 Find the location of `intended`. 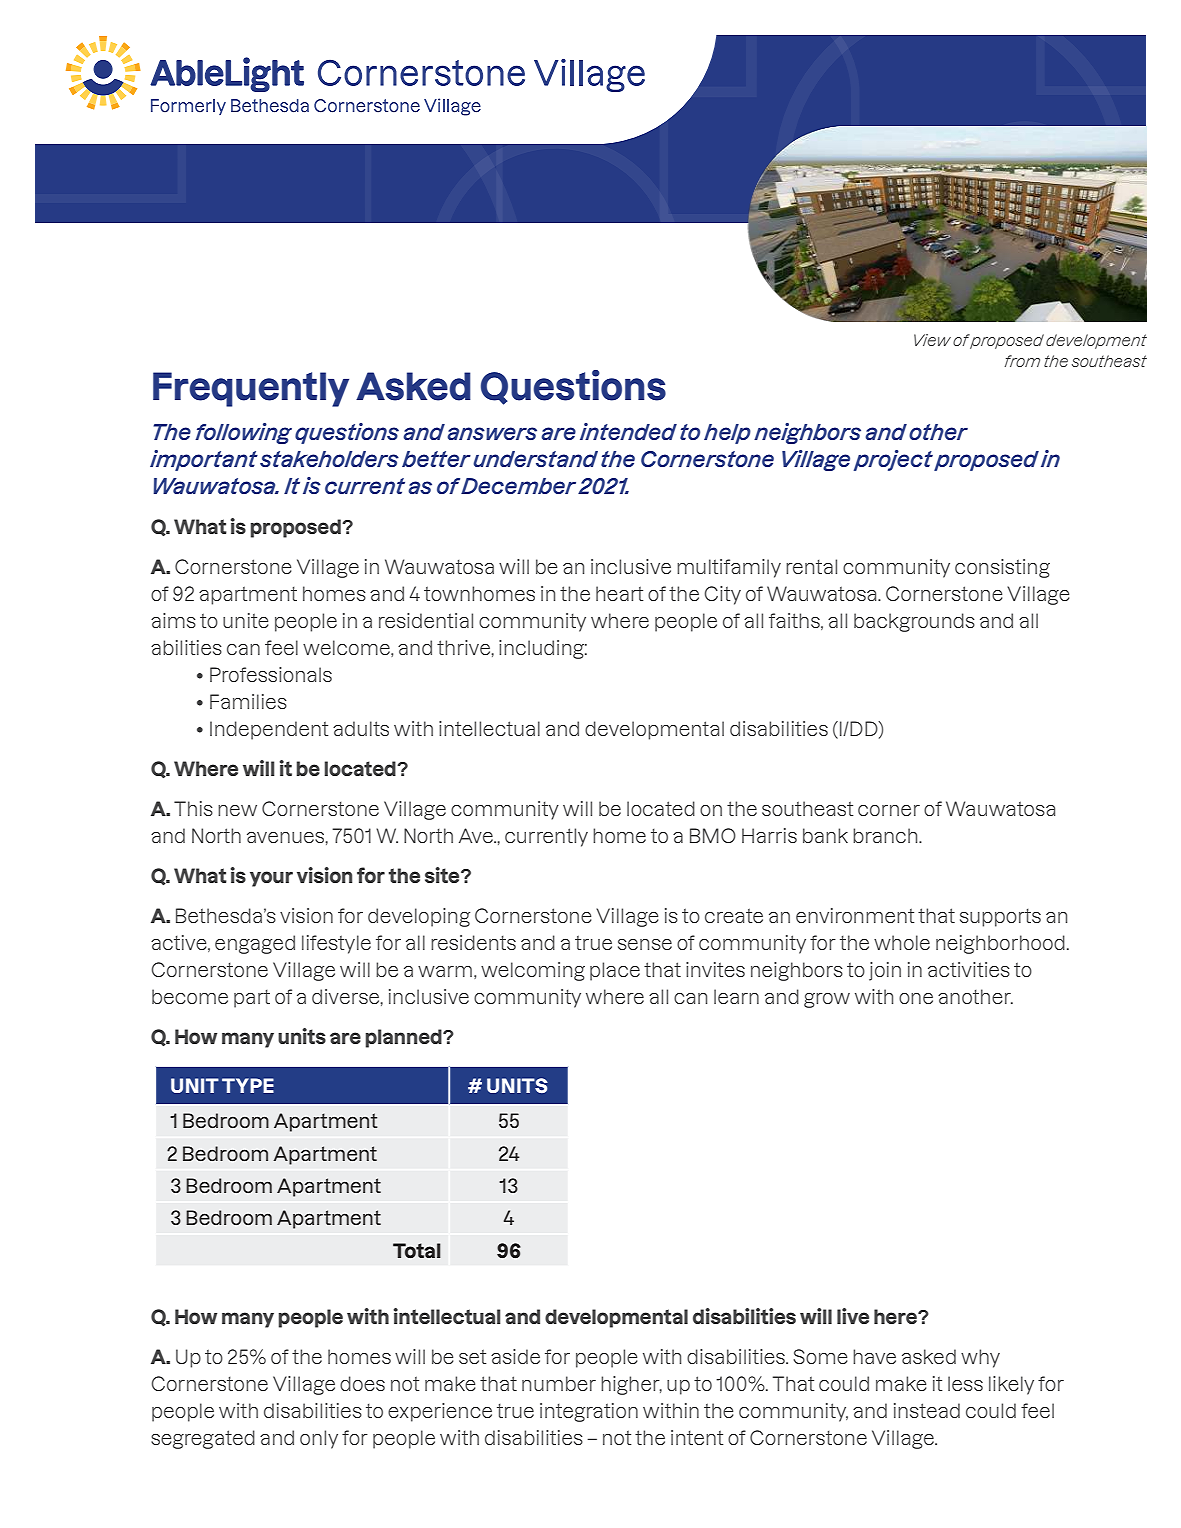

intended is located at coordinates (628, 431).
